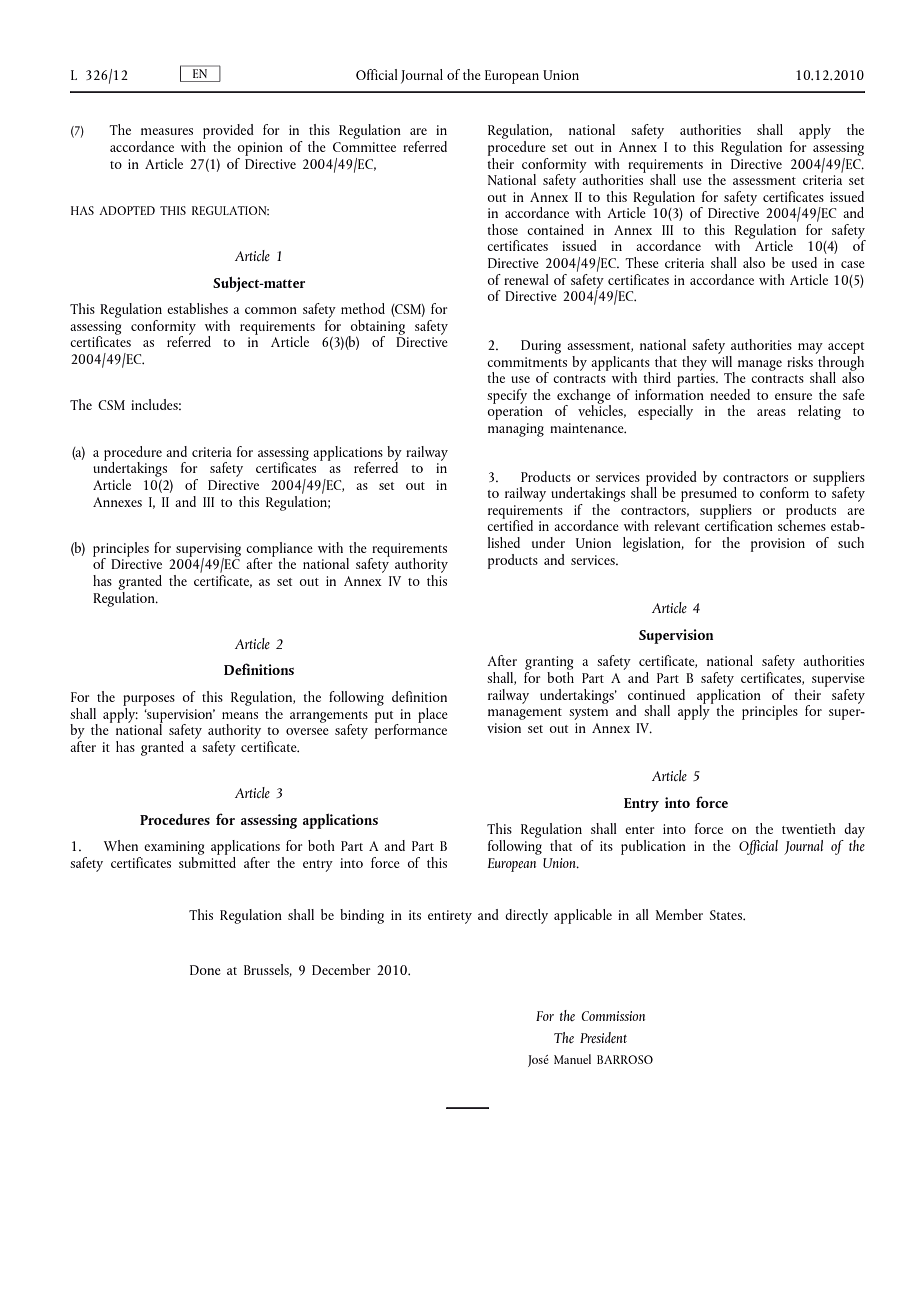 This screenshot has width=924, height=1308. I want to click on used, so click(804, 262).
